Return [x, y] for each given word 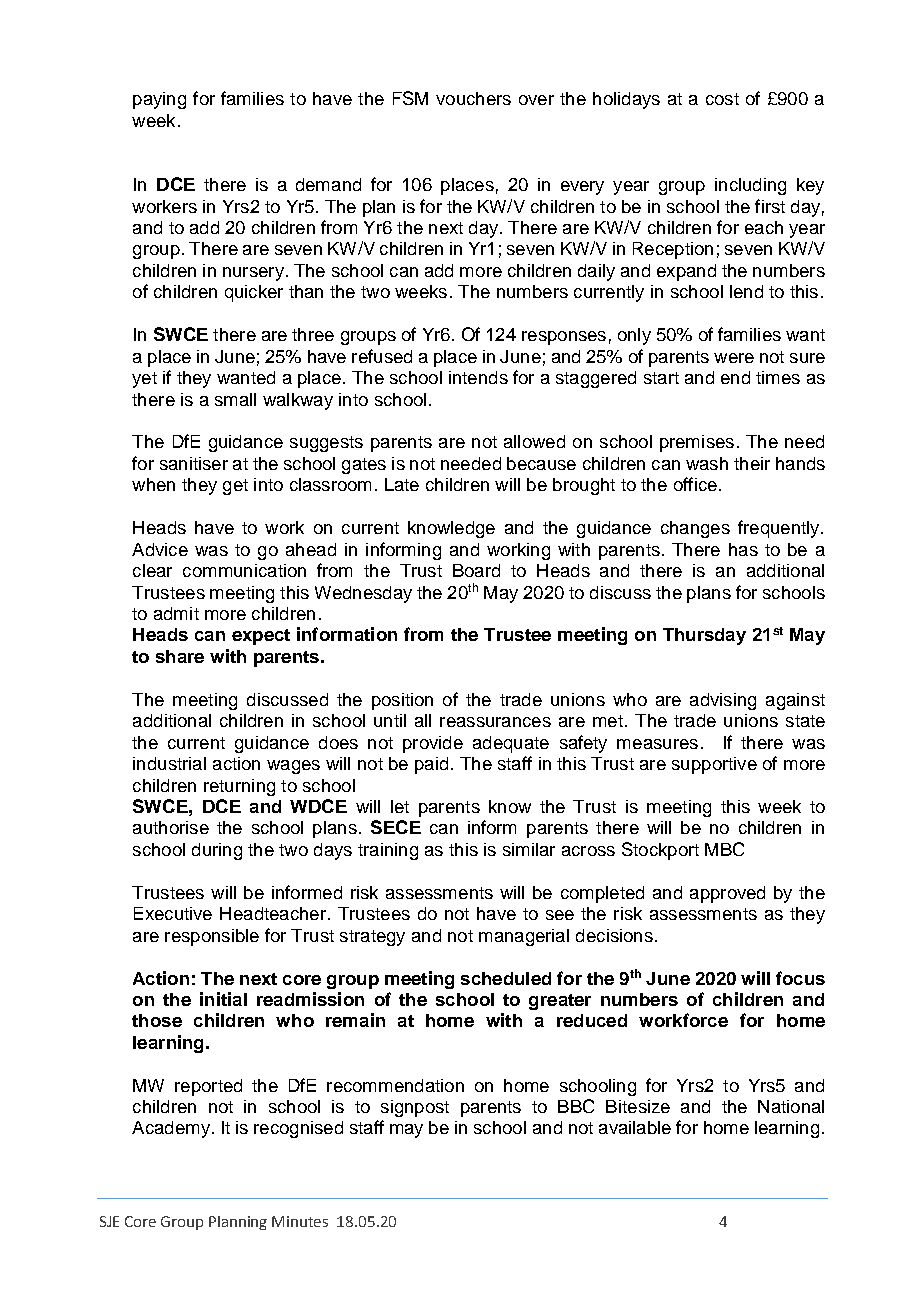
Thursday [704, 636]
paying [159, 100]
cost [722, 99]
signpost [415, 1108]
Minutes [300, 1221]
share [180, 656]
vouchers [473, 98]
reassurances [495, 722]
